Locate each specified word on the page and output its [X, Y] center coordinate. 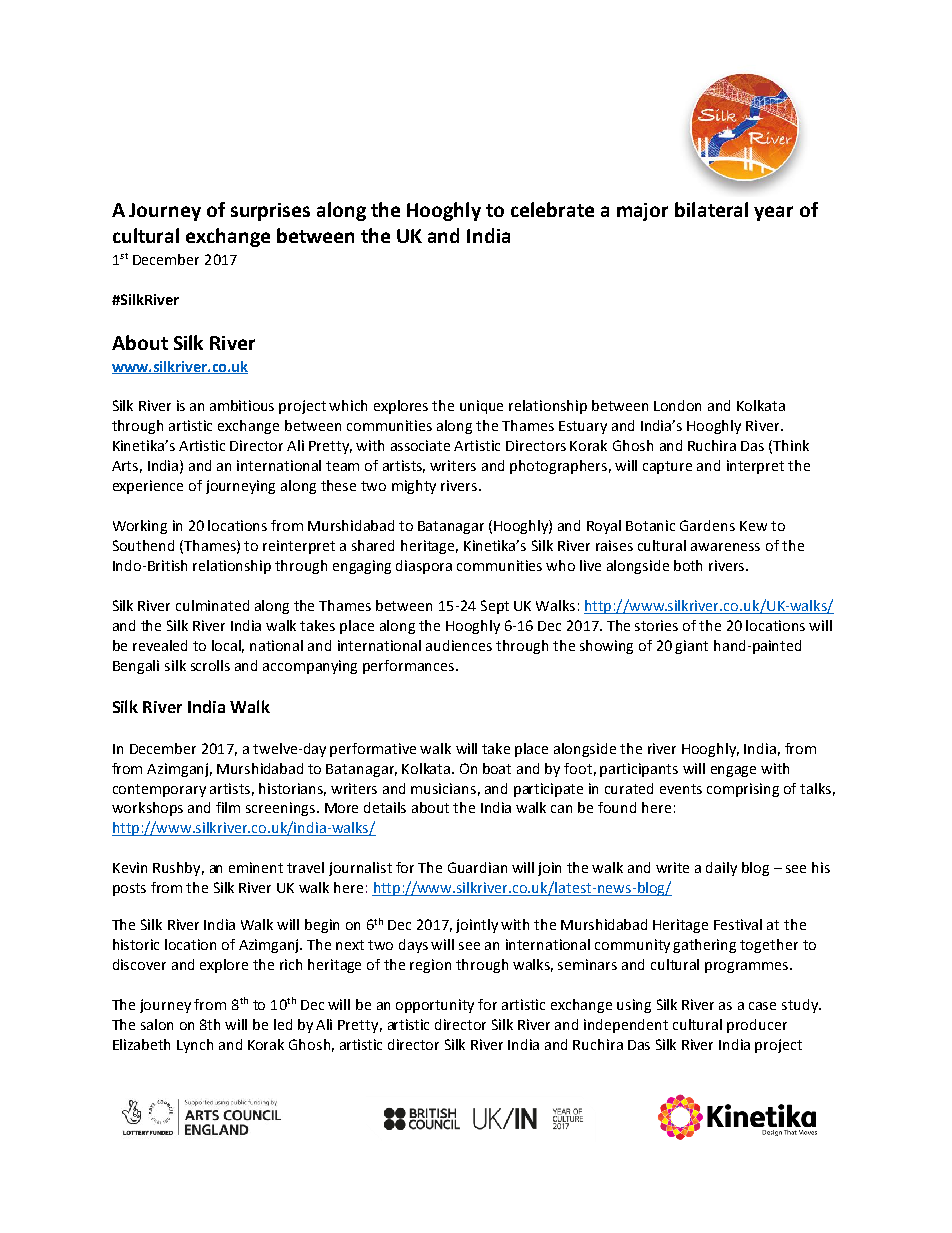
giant [691, 647]
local [228, 646]
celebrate [552, 209]
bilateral [711, 209]
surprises [270, 212]
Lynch [195, 1046]
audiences [459, 645]
